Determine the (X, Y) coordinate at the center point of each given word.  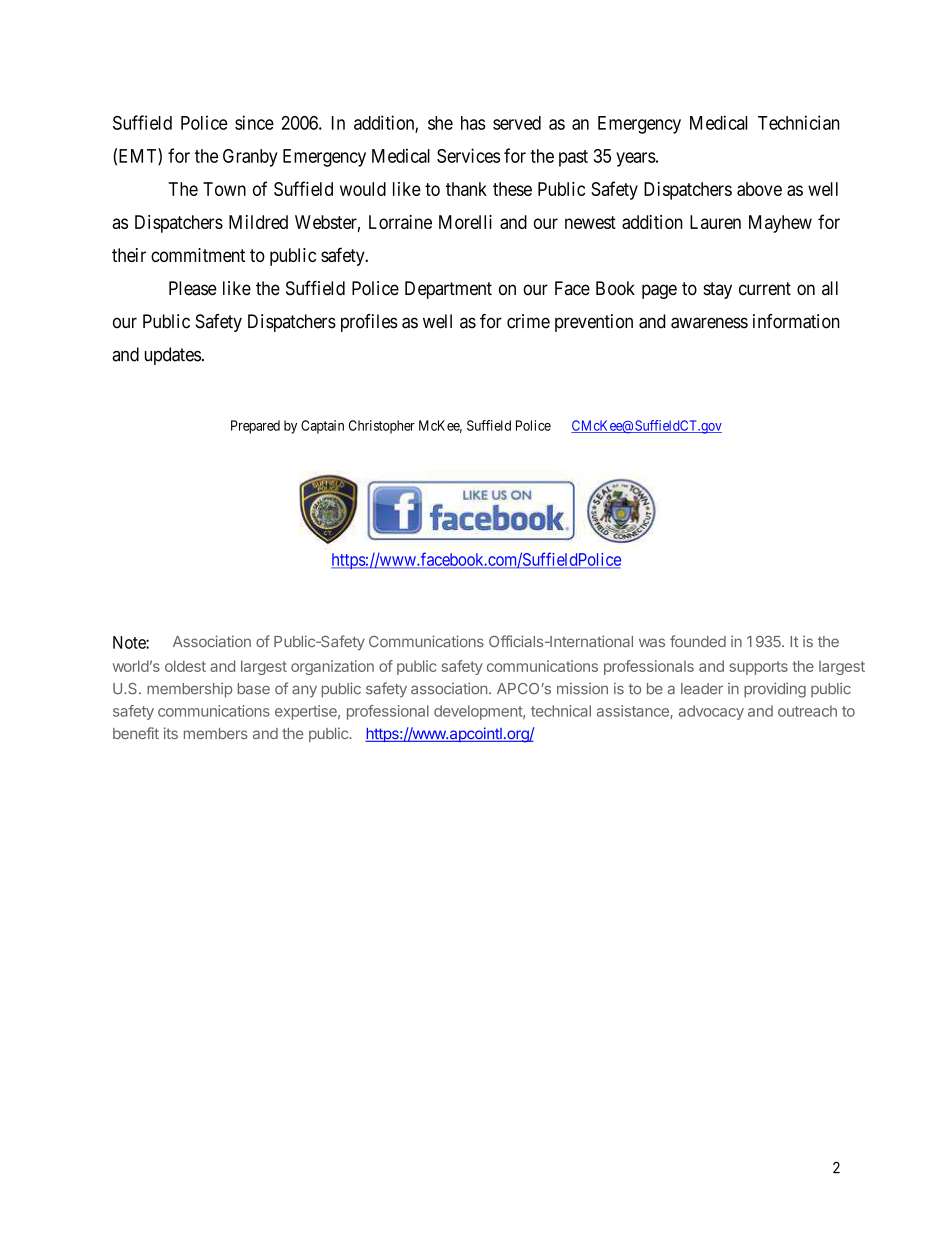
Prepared (255, 427)
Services (468, 155)
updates (173, 356)
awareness (709, 323)
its (171, 733)
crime (528, 321)
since (254, 122)
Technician (799, 122)
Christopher (382, 427)
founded (698, 641)
